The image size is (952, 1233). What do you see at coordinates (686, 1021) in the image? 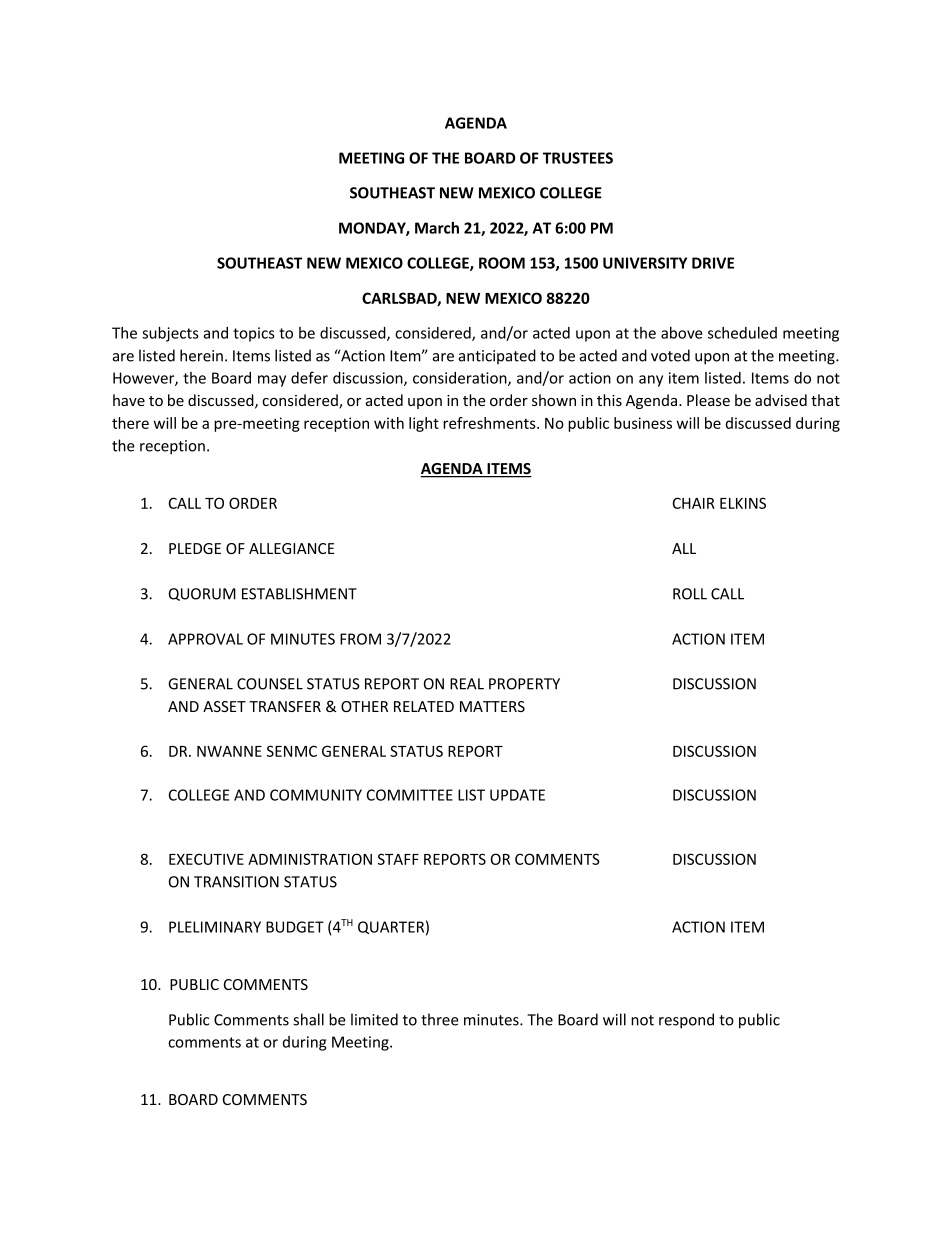
I see `respond` at bounding box center [686, 1021].
